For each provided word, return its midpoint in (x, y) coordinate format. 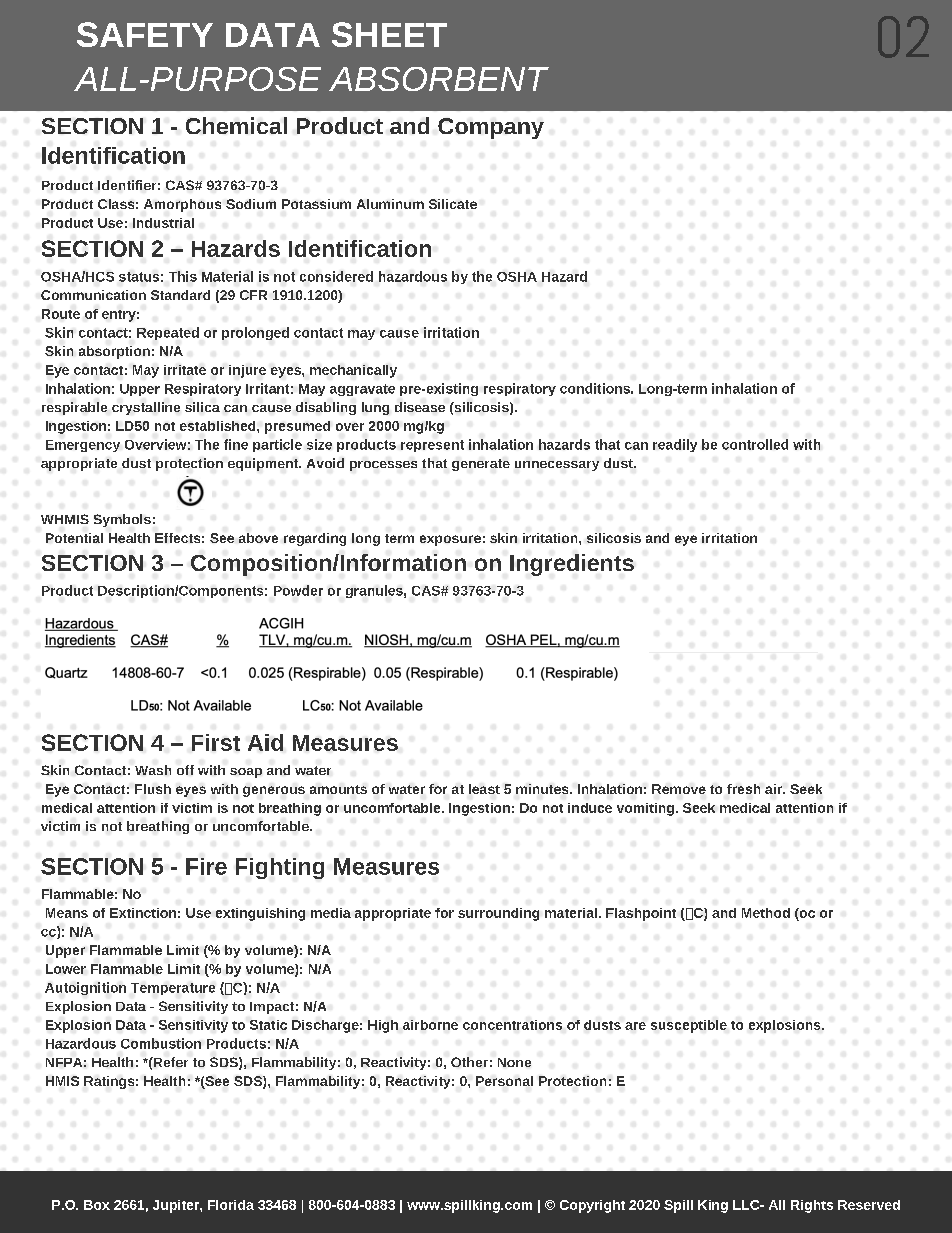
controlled (755, 444)
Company (491, 128)
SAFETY (145, 34)
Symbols (122, 520)
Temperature (173, 989)
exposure (450, 540)
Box (97, 1205)
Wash (153, 770)
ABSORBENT (439, 79)
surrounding (498, 914)
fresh (743, 789)
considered (336, 276)
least (484, 789)
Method (766, 913)
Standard (180, 295)
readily (675, 445)
